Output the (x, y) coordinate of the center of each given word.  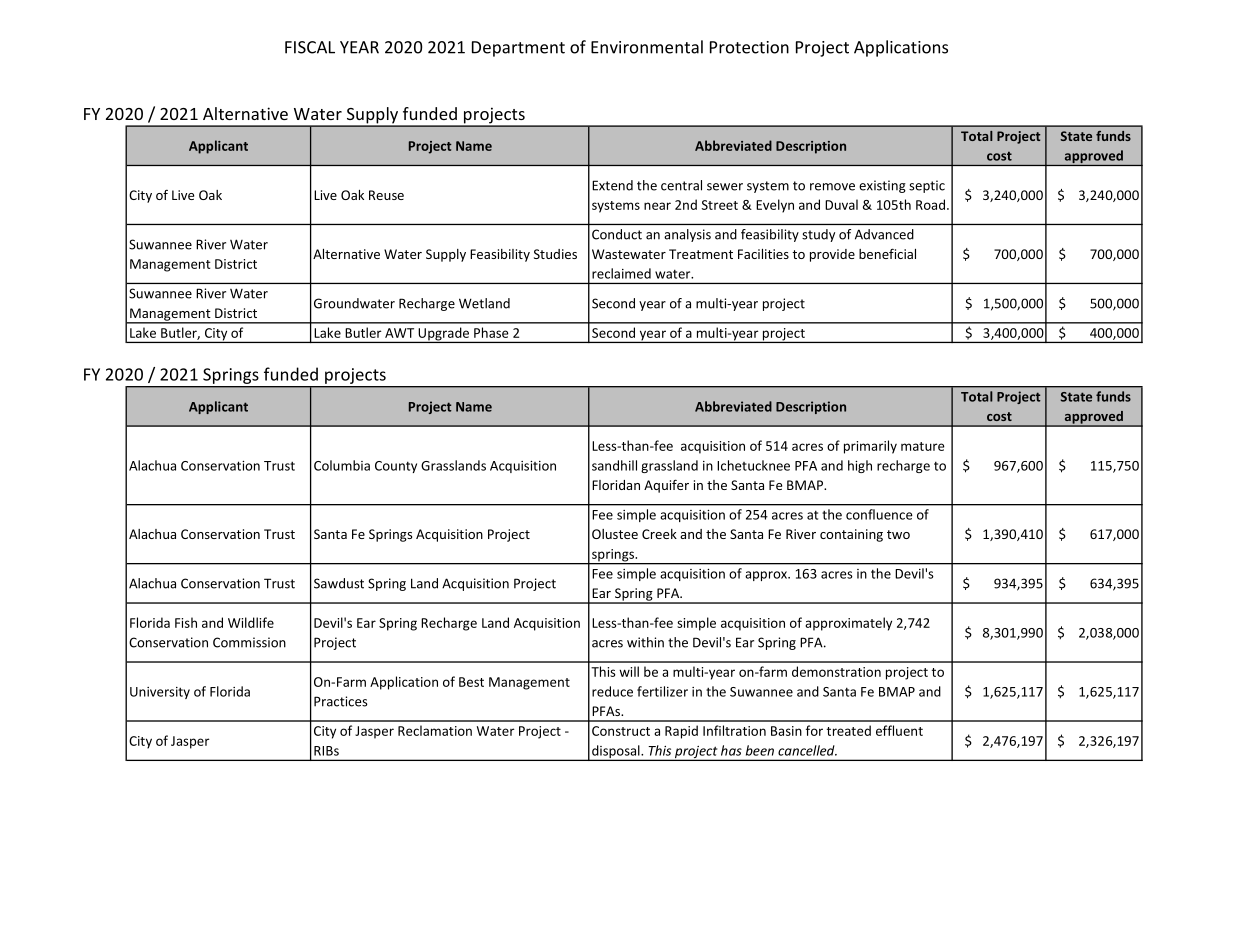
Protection (749, 47)
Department (518, 49)
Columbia (342, 465)
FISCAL (310, 47)
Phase (491, 332)
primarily (870, 447)
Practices (341, 701)
